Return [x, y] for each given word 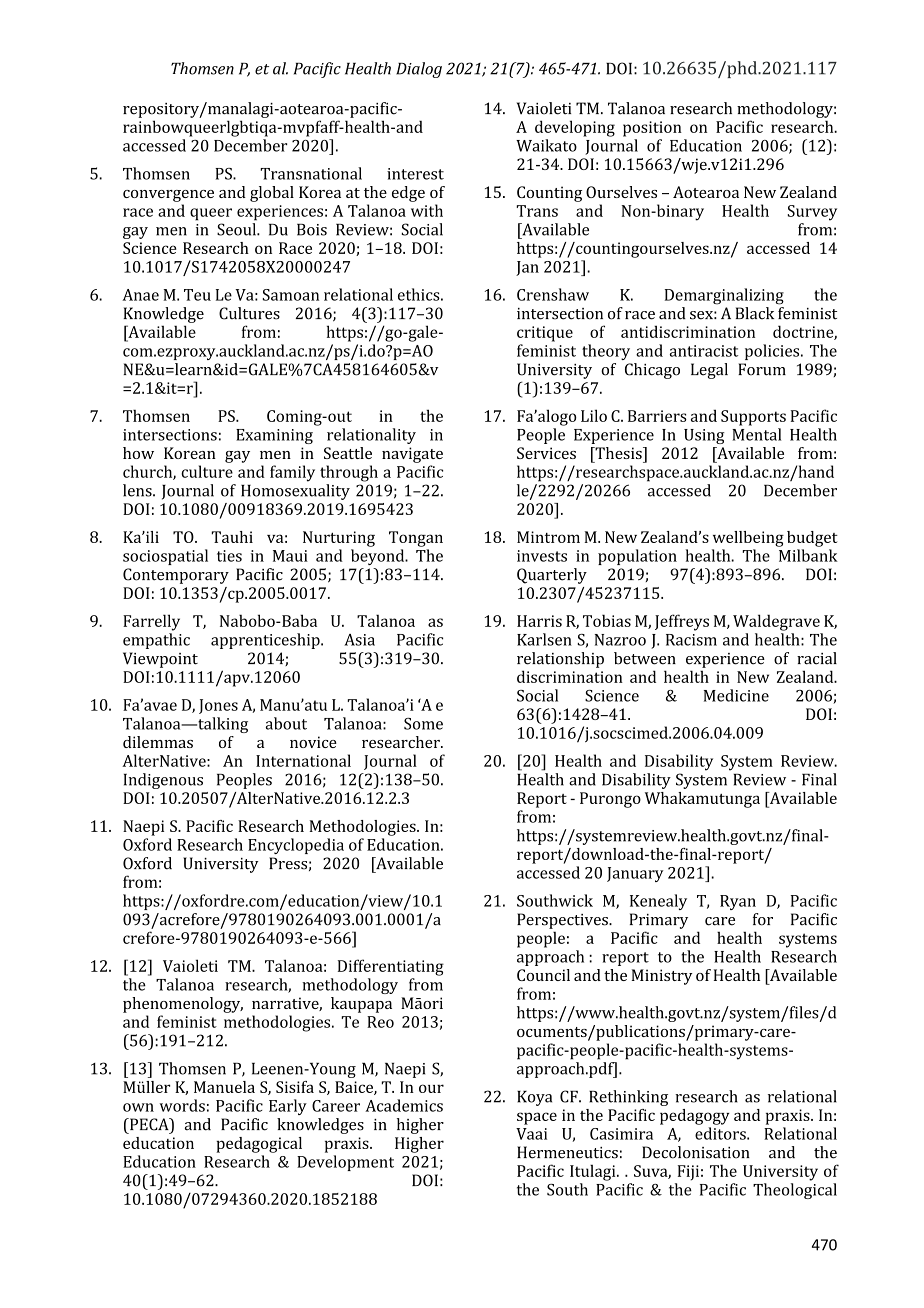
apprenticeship [266, 641]
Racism [691, 640]
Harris [539, 621]
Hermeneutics [567, 1152]
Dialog [419, 70]
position [652, 129]
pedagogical [259, 1145]
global [272, 194]
